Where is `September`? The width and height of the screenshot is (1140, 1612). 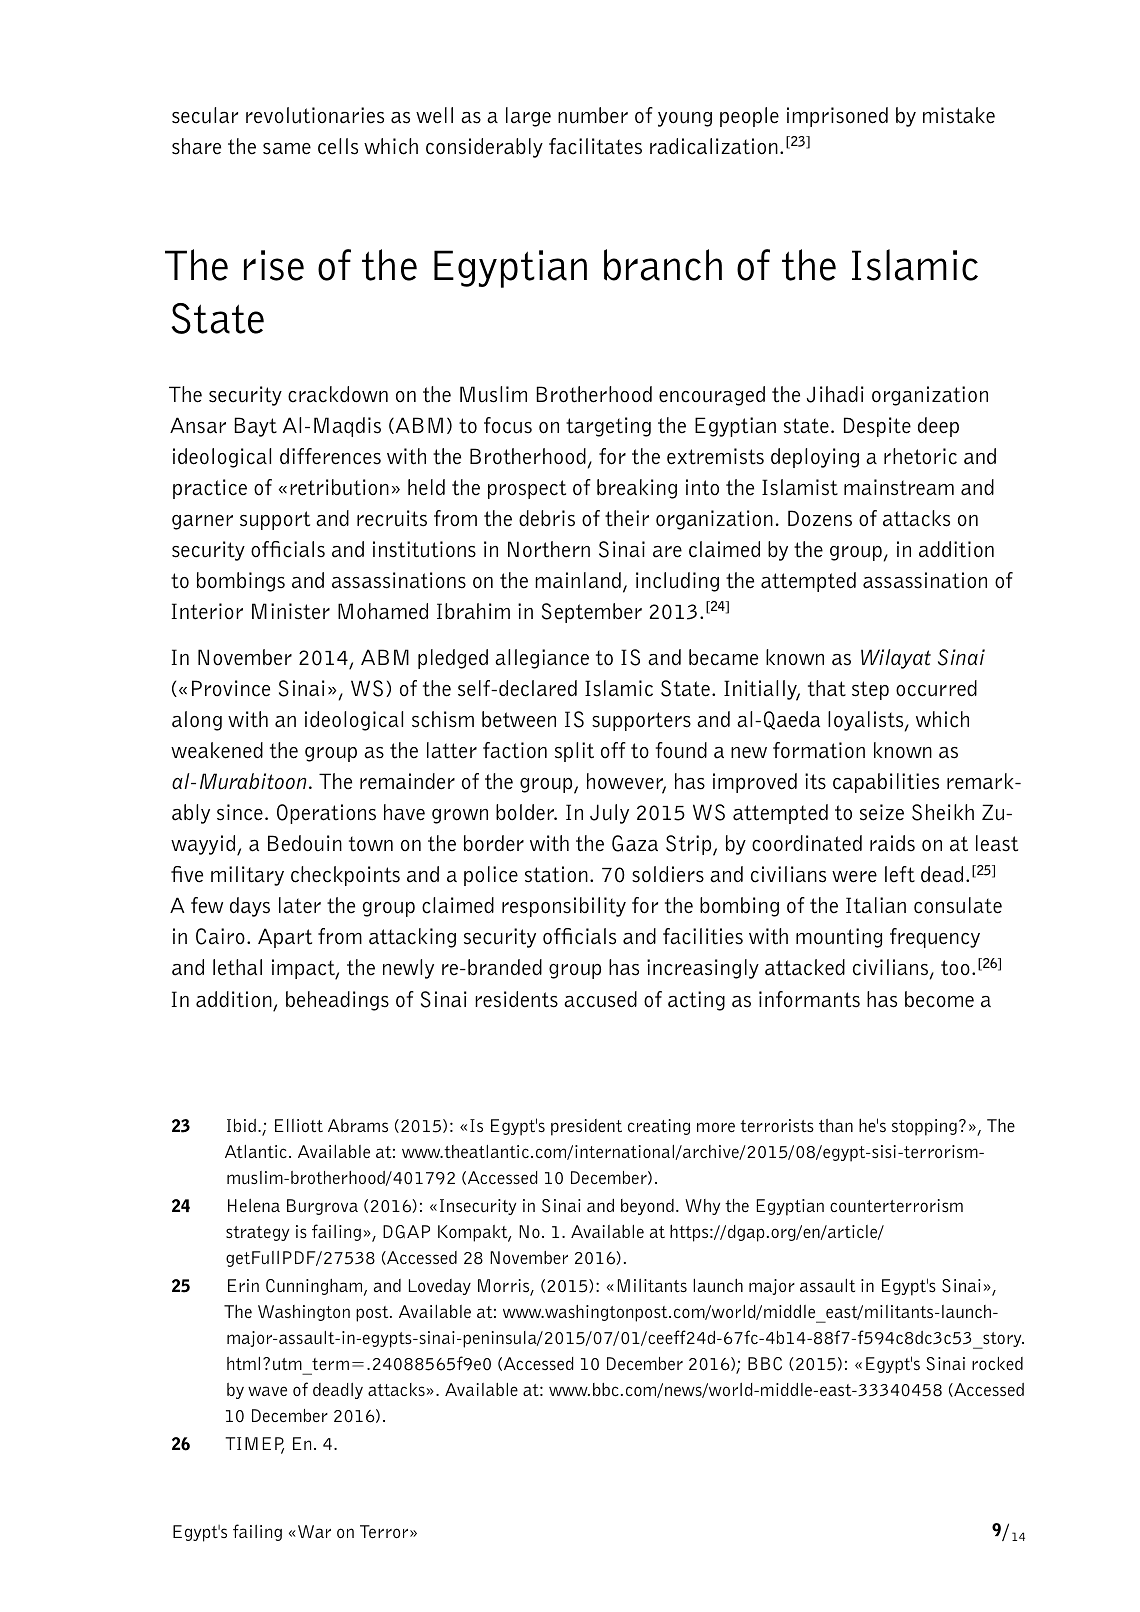
September is located at coordinates (592, 613).
